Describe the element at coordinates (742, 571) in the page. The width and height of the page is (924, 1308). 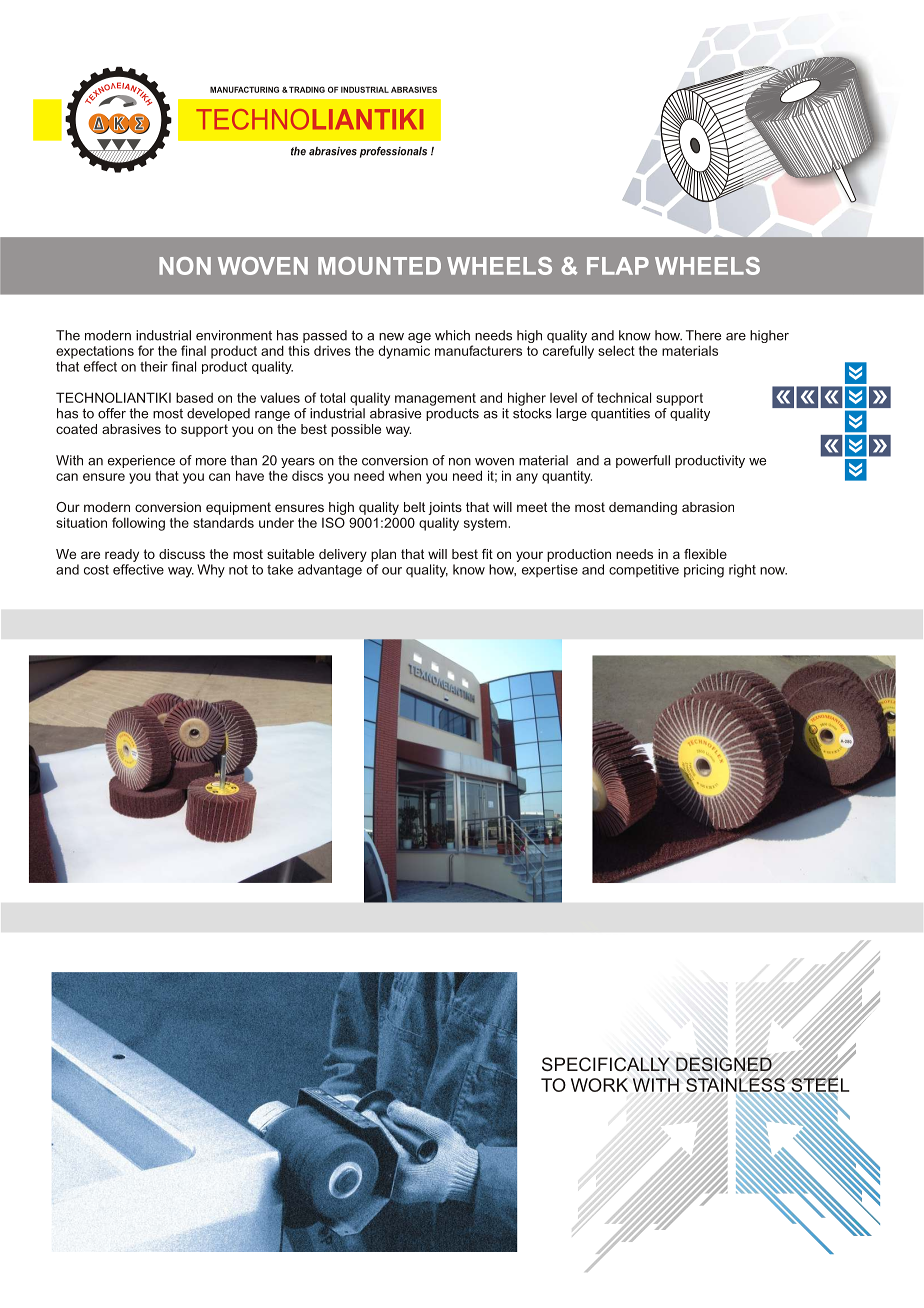
I see `right` at that location.
